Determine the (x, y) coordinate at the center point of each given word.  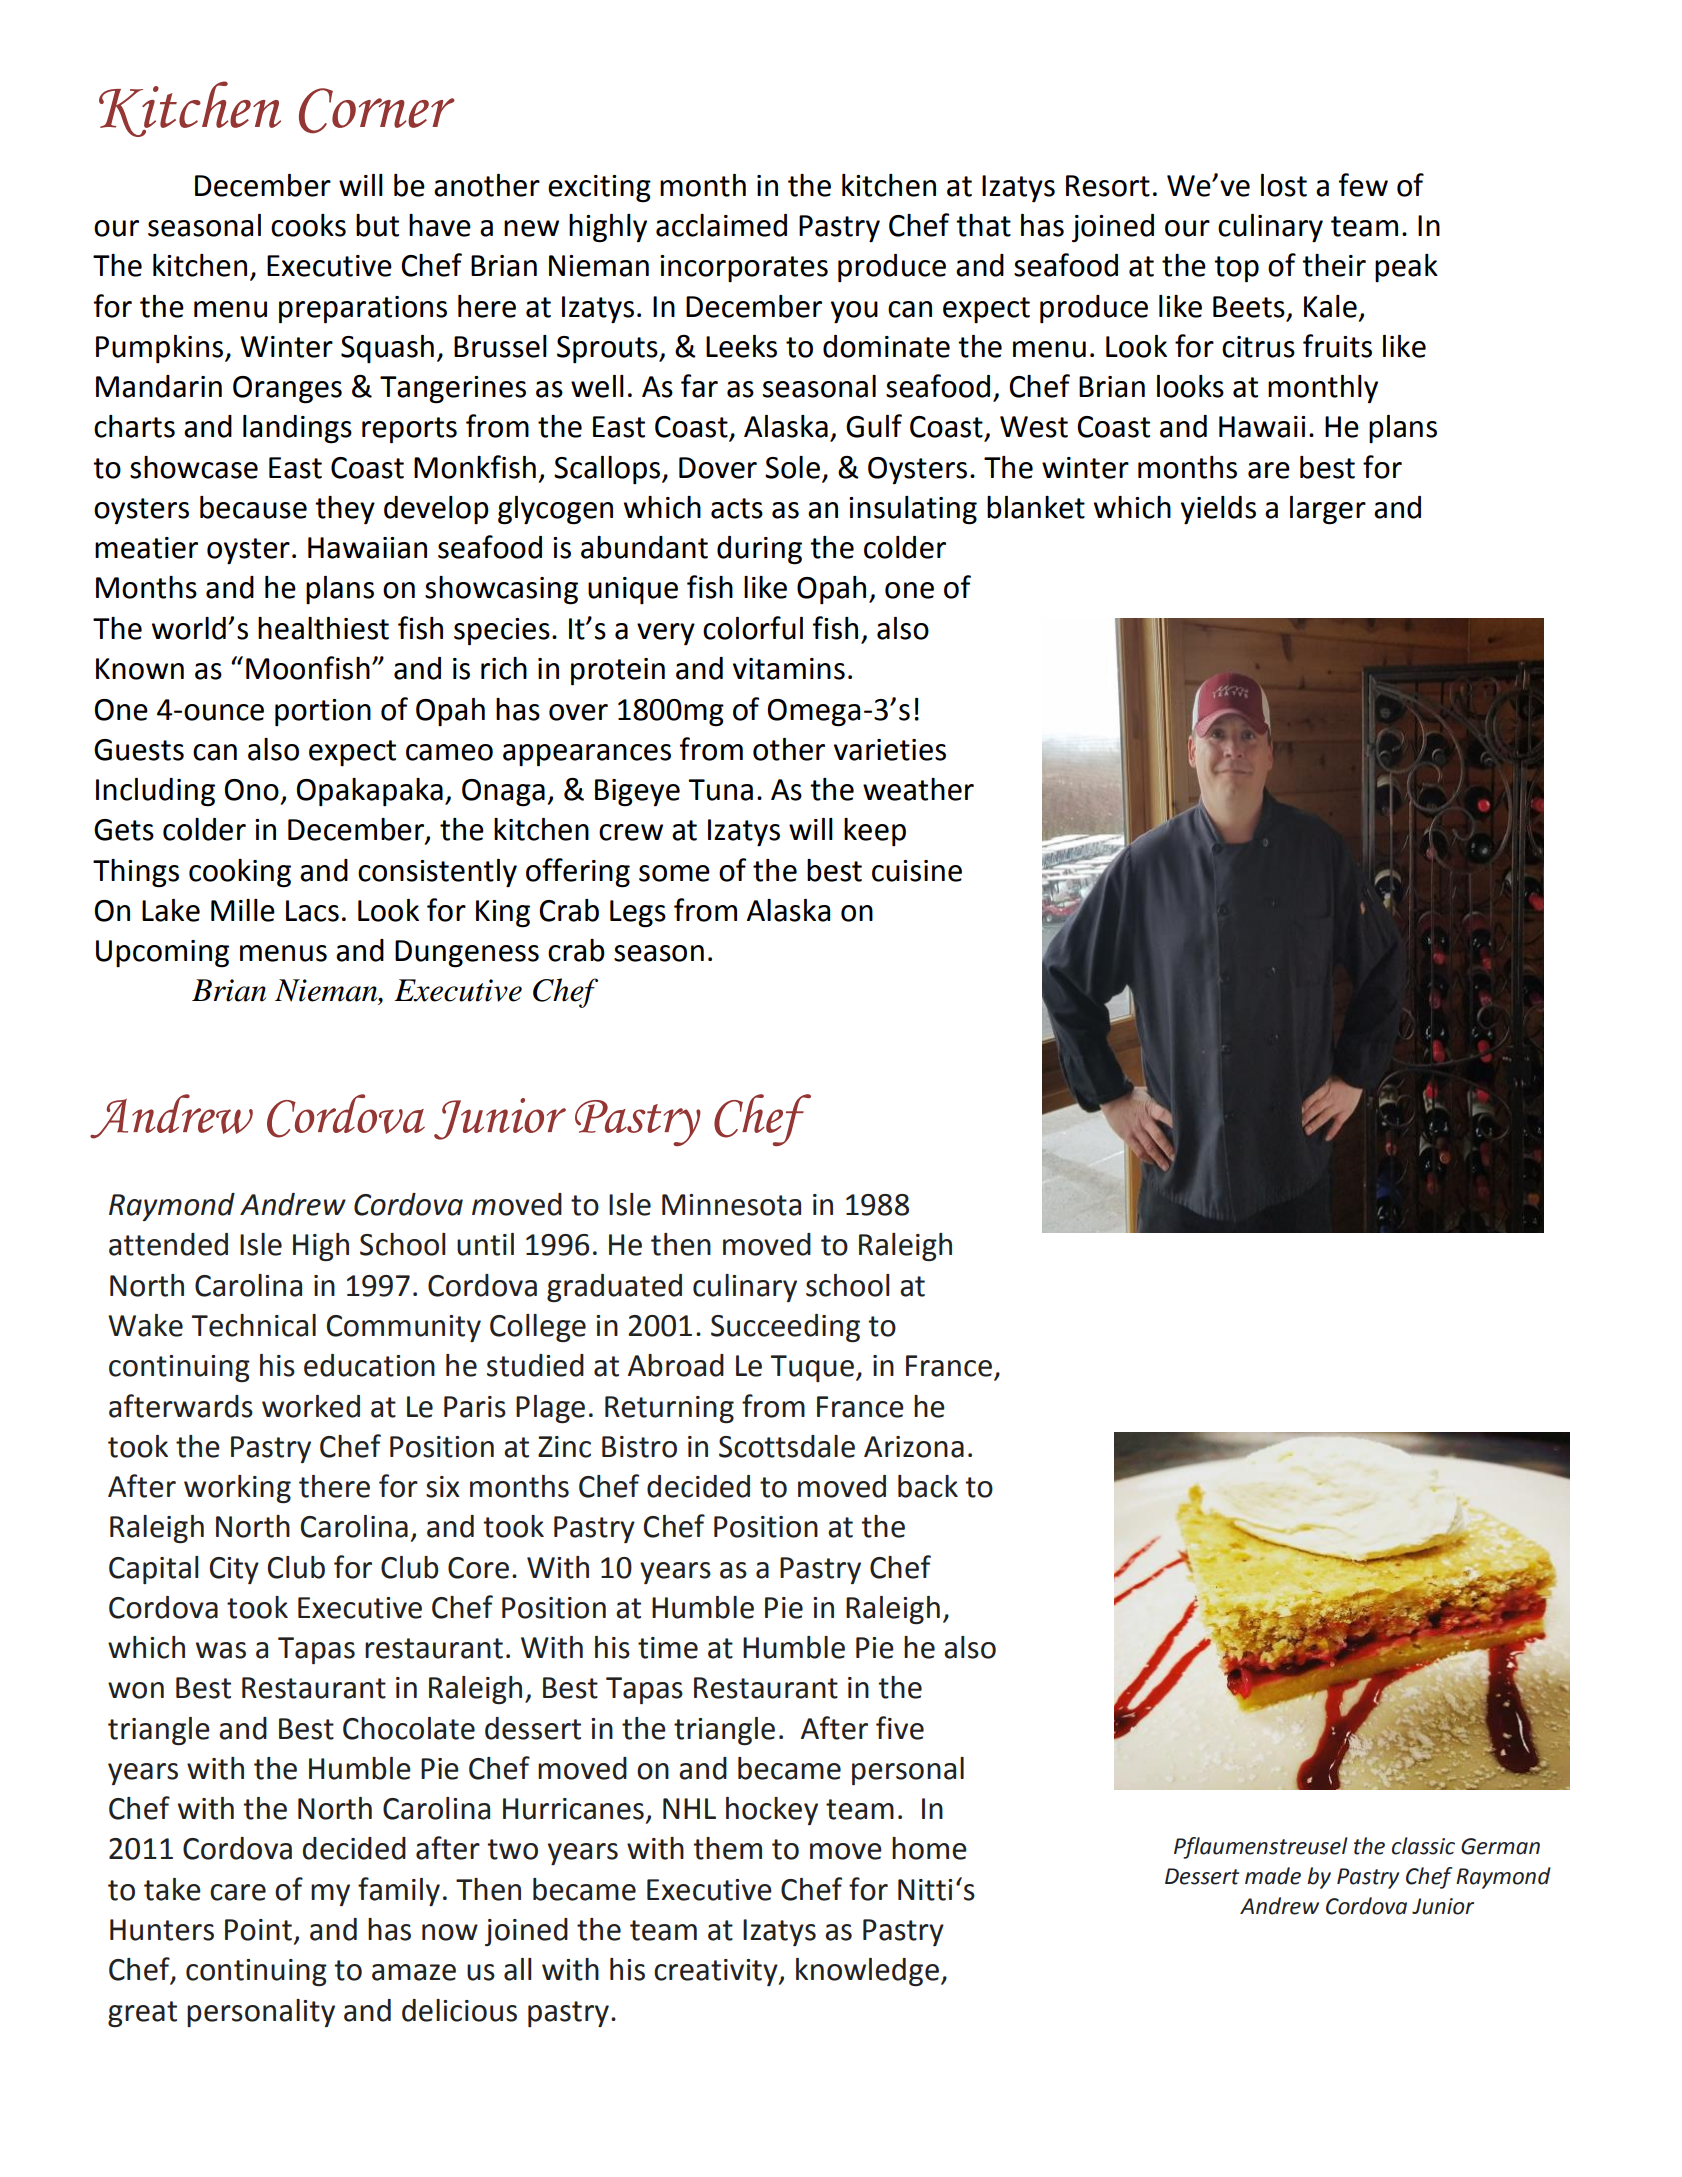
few (1363, 185)
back (928, 1486)
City (234, 1570)
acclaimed (721, 225)
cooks (308, 225)
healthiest (323, 628)
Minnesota (731, 1205)
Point (258, 1930)
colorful (753, 628)
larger (1328, 510)
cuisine (917, 871)
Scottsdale (787, 1446)
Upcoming (162, 954)
